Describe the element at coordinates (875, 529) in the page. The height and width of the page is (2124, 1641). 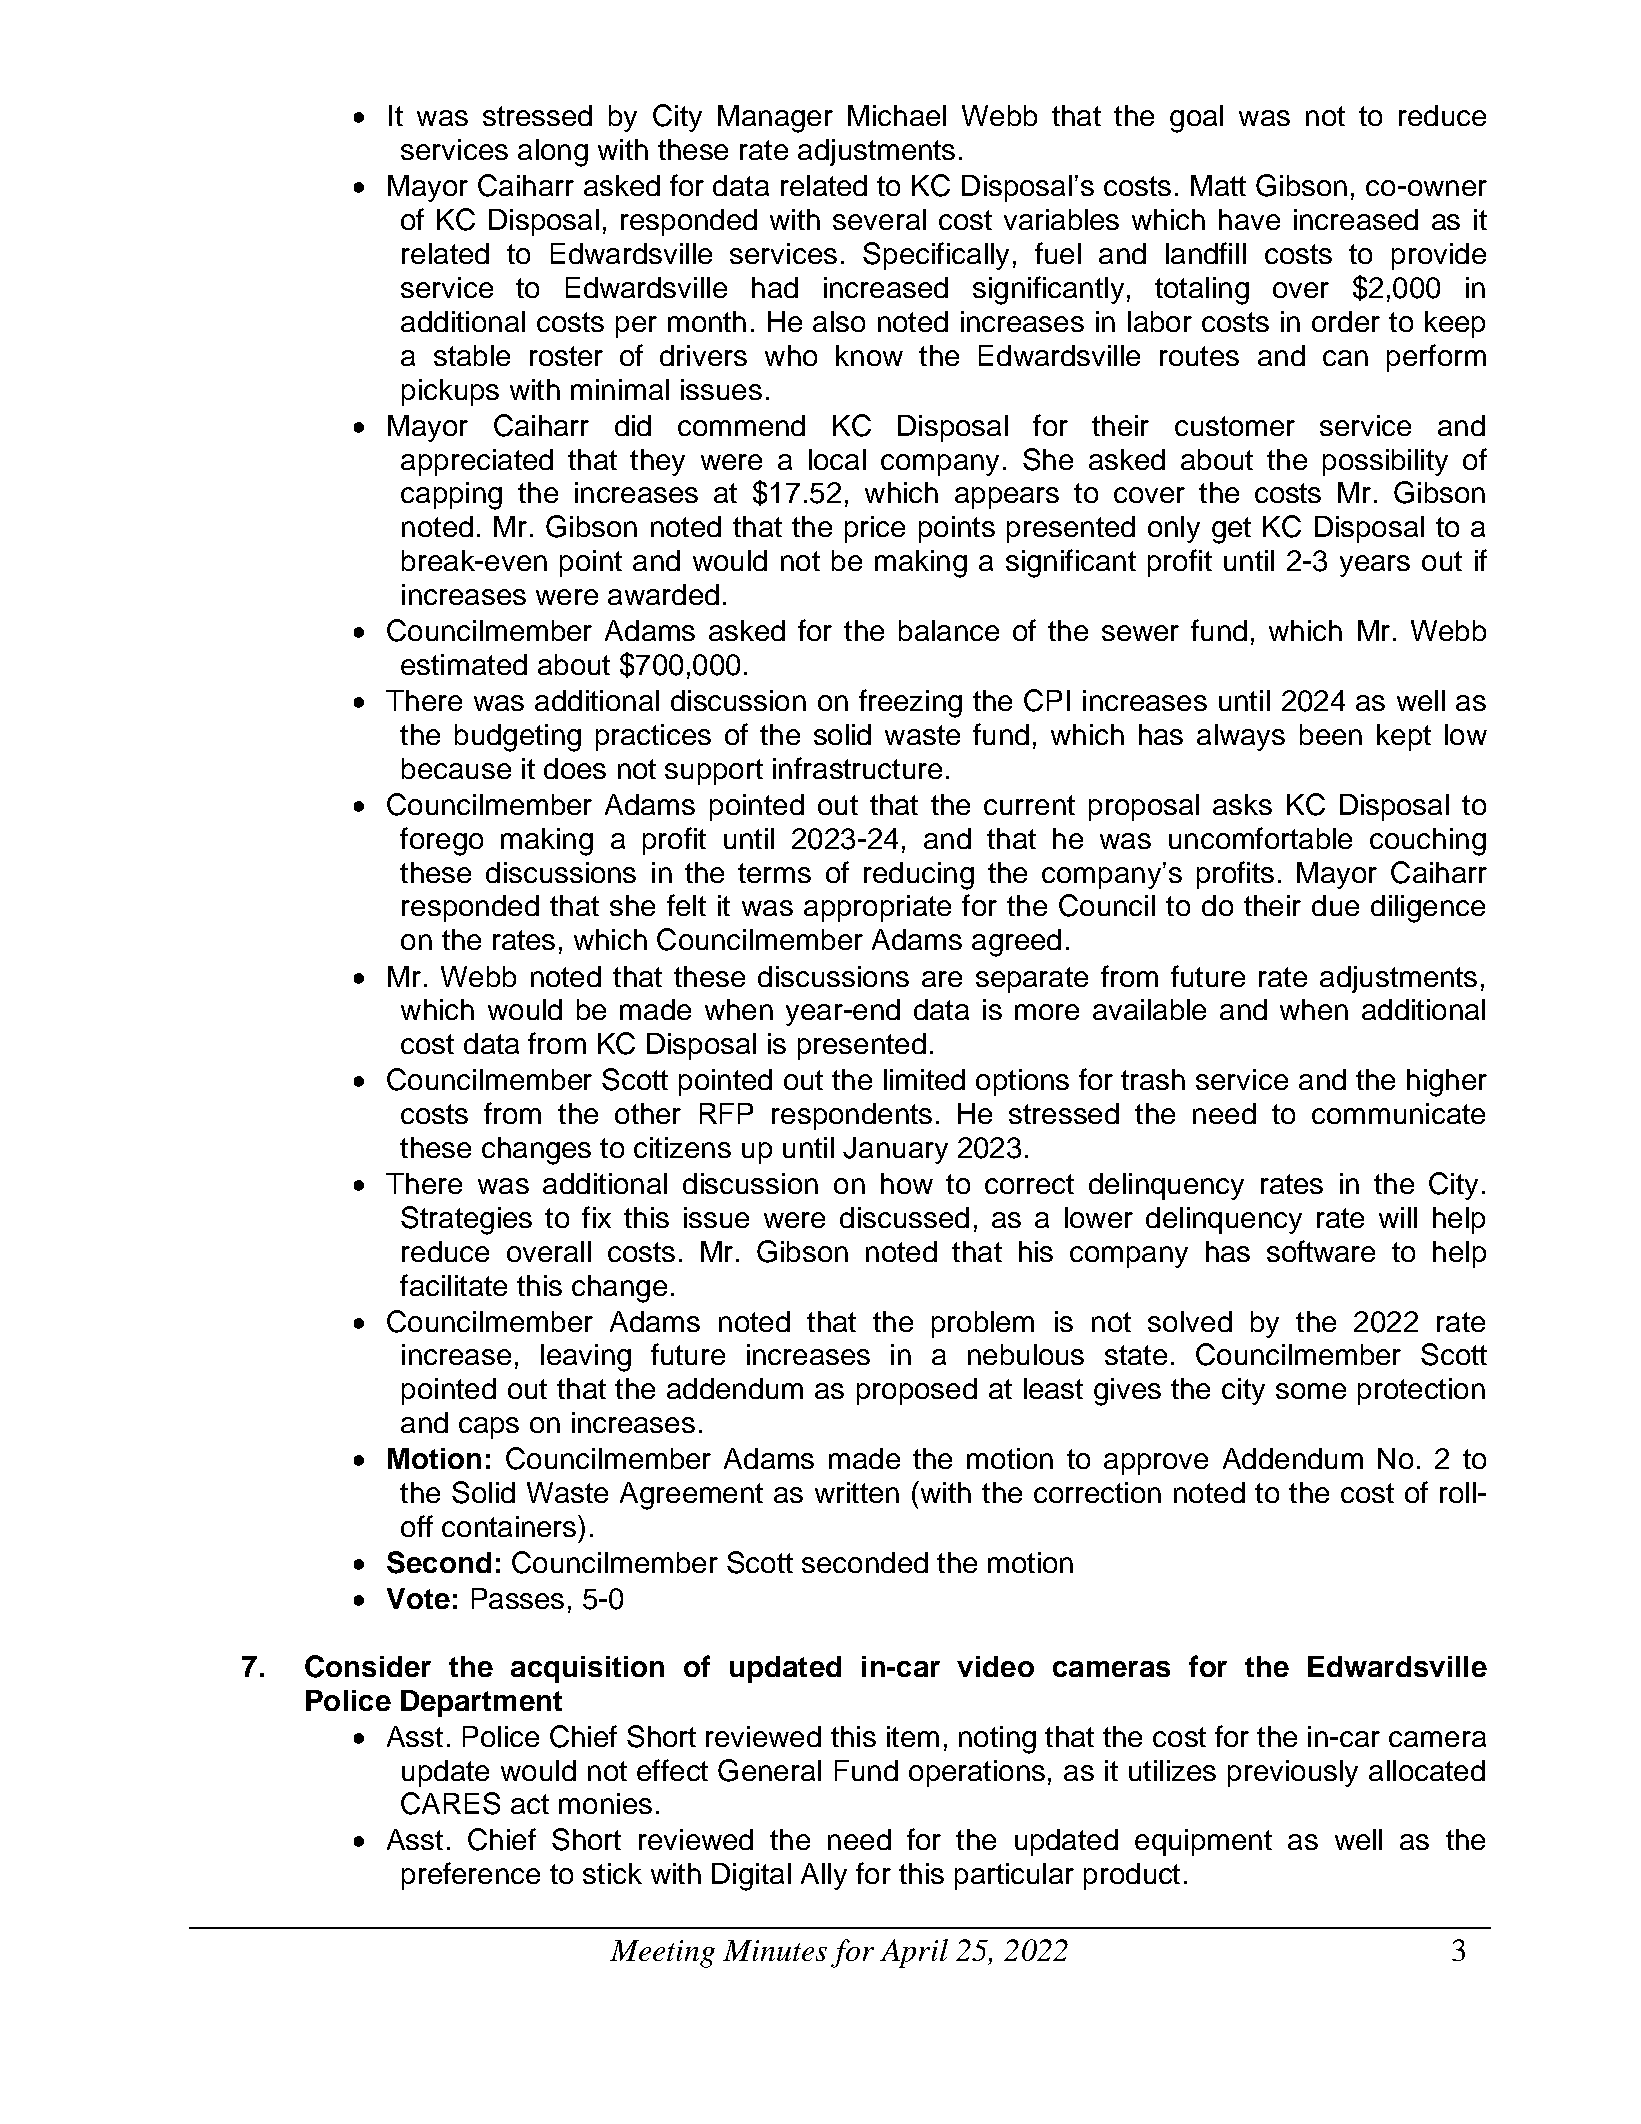
I see `price` at that location.
